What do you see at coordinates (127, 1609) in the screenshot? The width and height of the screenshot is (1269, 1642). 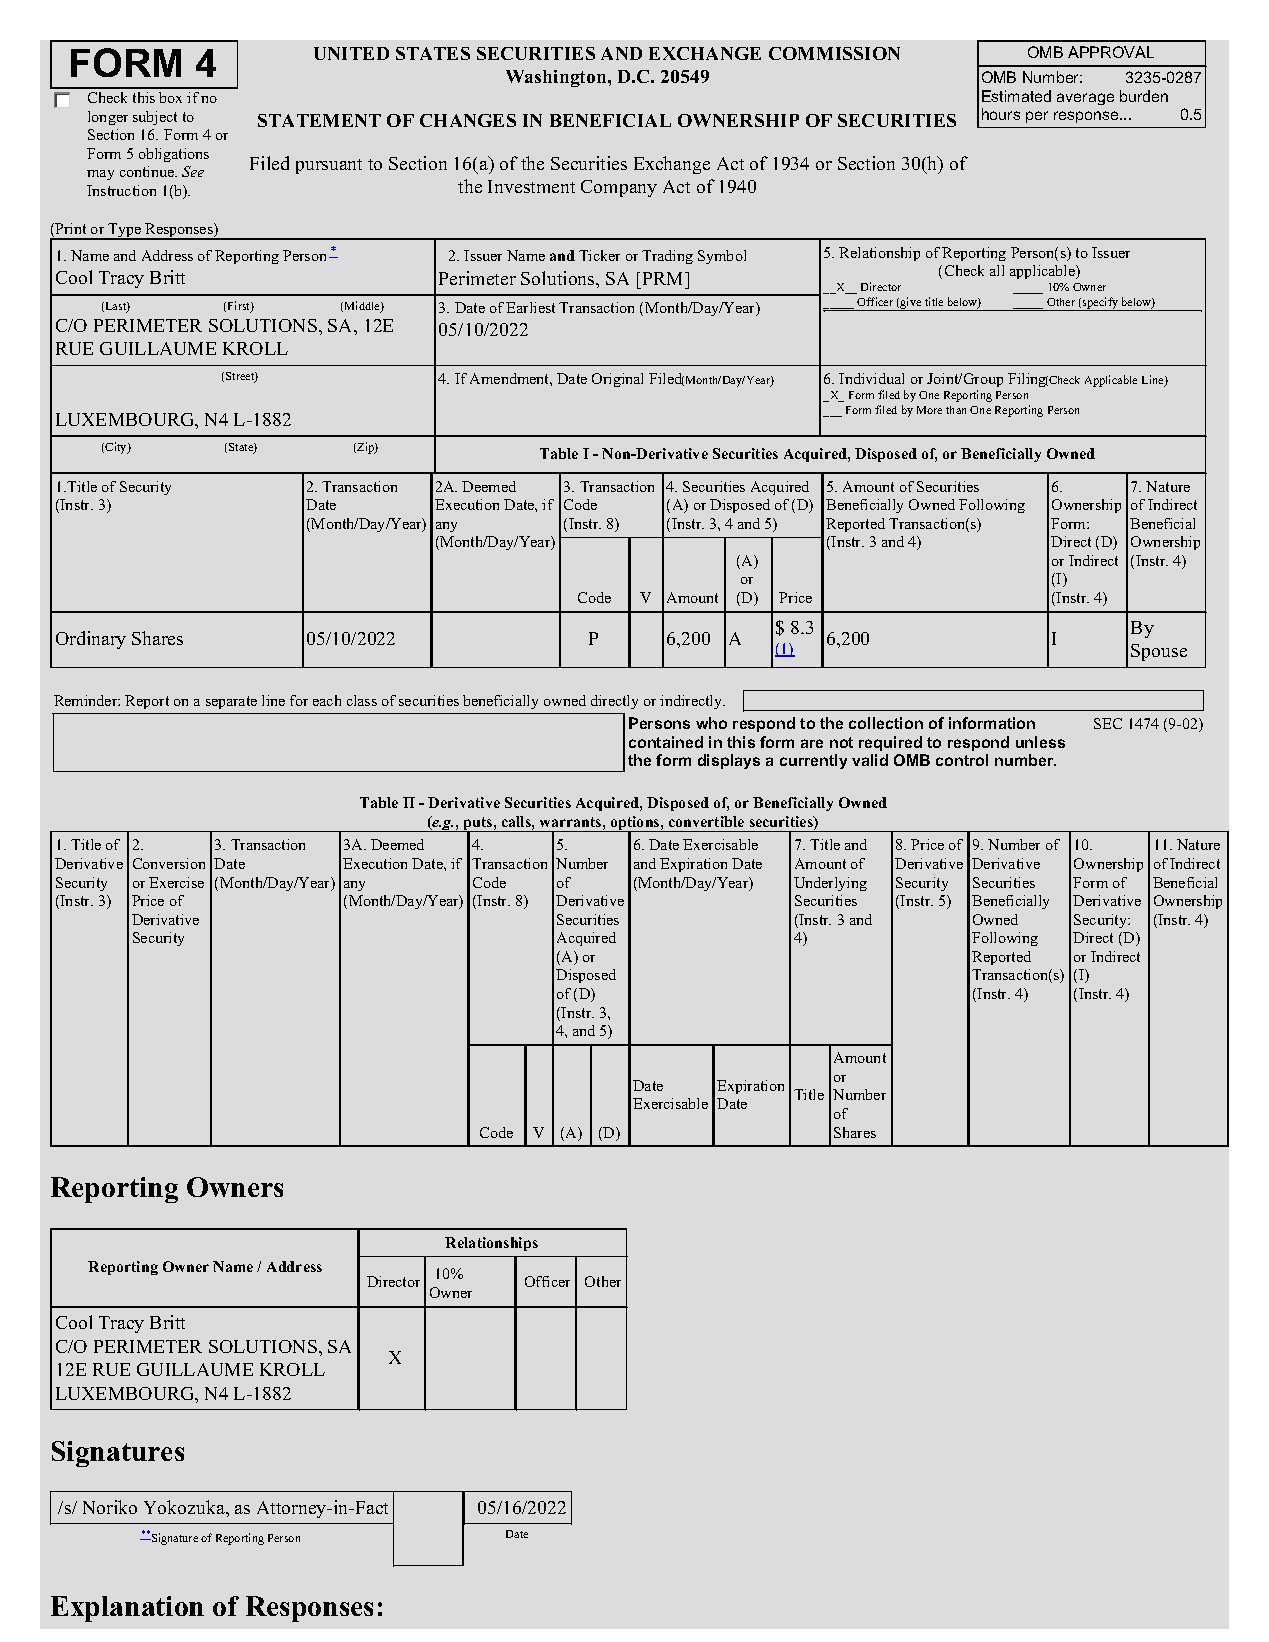 I see `Explanation` at bounding box center [127, 1609].
